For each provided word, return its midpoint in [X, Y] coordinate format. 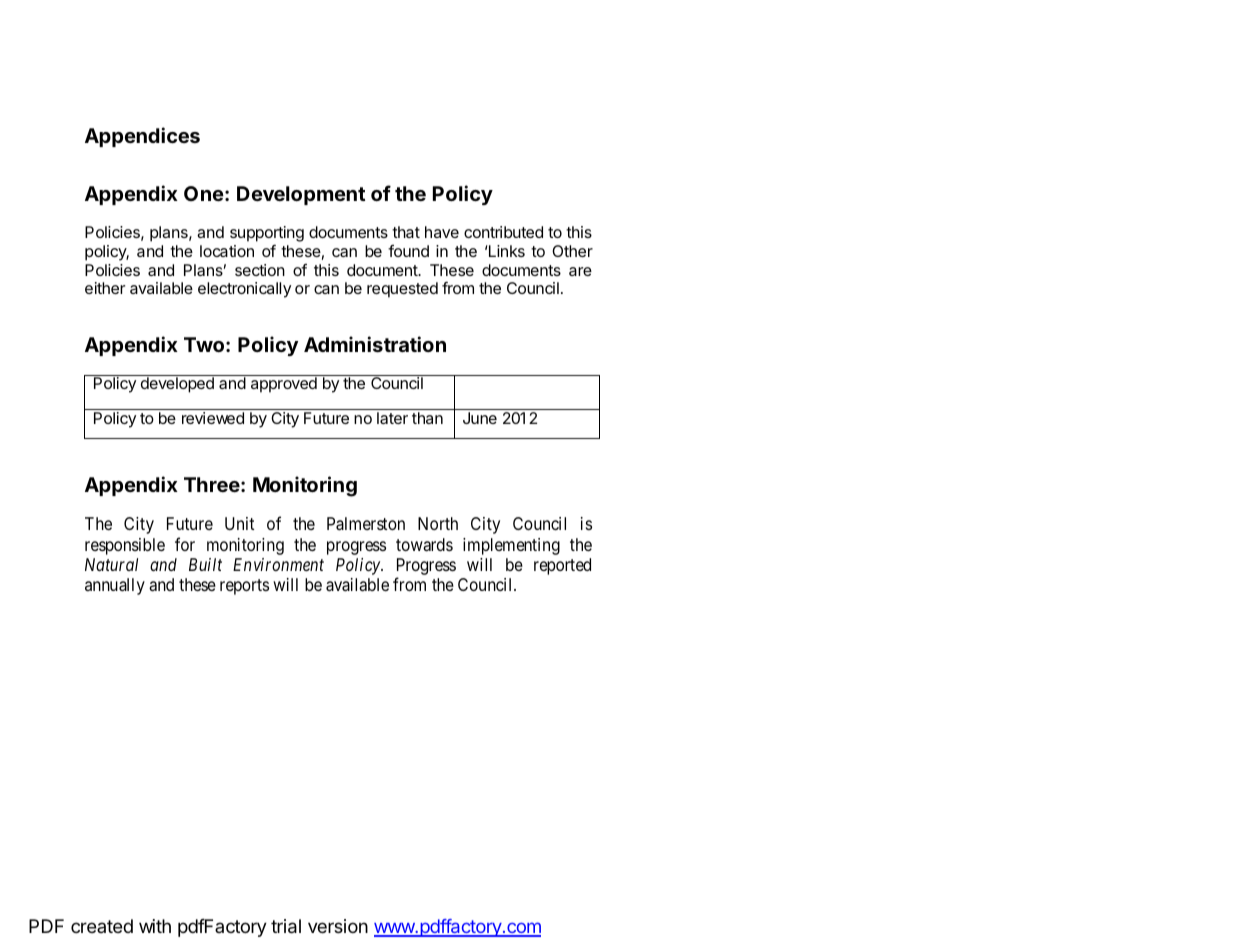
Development [301, 195]
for [185, 544]
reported [562, 566]
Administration [375, 344]
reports [244, 587]
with [155, 926]
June [480, 418]
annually [115, 586]
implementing [511, 546]
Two [205, 344]
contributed [503, 232]
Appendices [142, 137]
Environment [278, 564]
